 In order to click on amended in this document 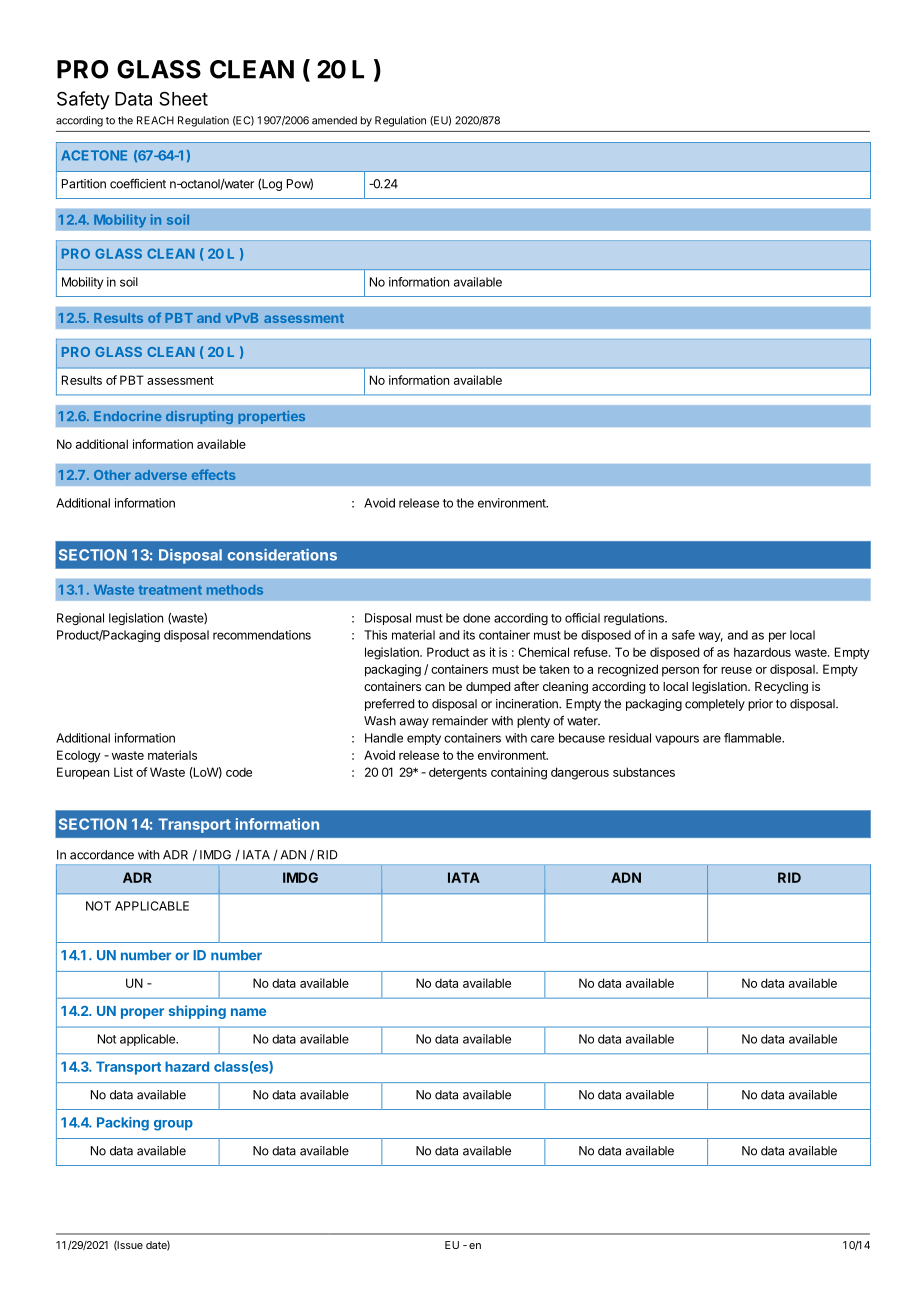, I will do `click(334, 120)`.
